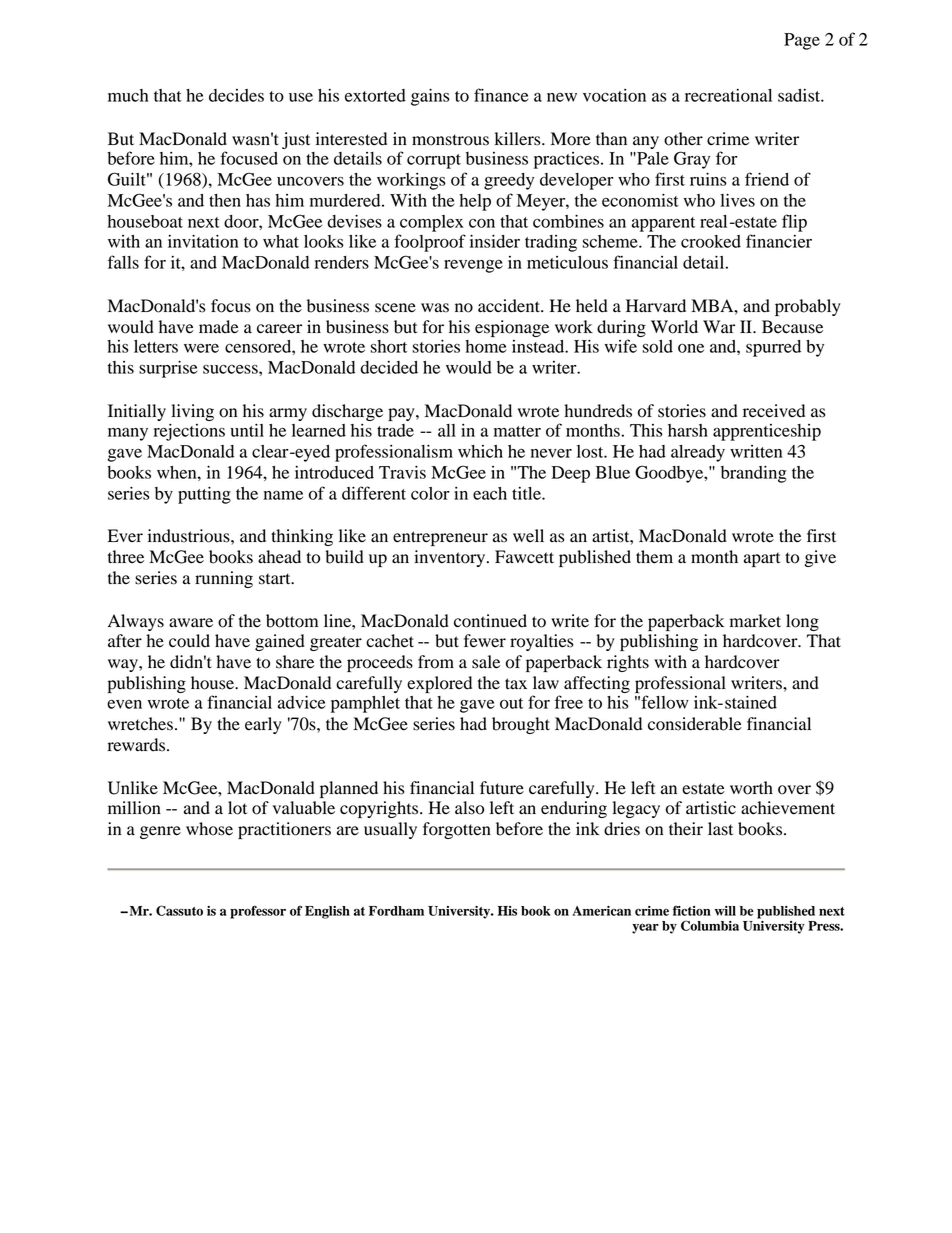  Describe the element at coordinates (728, 95) in the screenshot. I see `recreational` at that location.
